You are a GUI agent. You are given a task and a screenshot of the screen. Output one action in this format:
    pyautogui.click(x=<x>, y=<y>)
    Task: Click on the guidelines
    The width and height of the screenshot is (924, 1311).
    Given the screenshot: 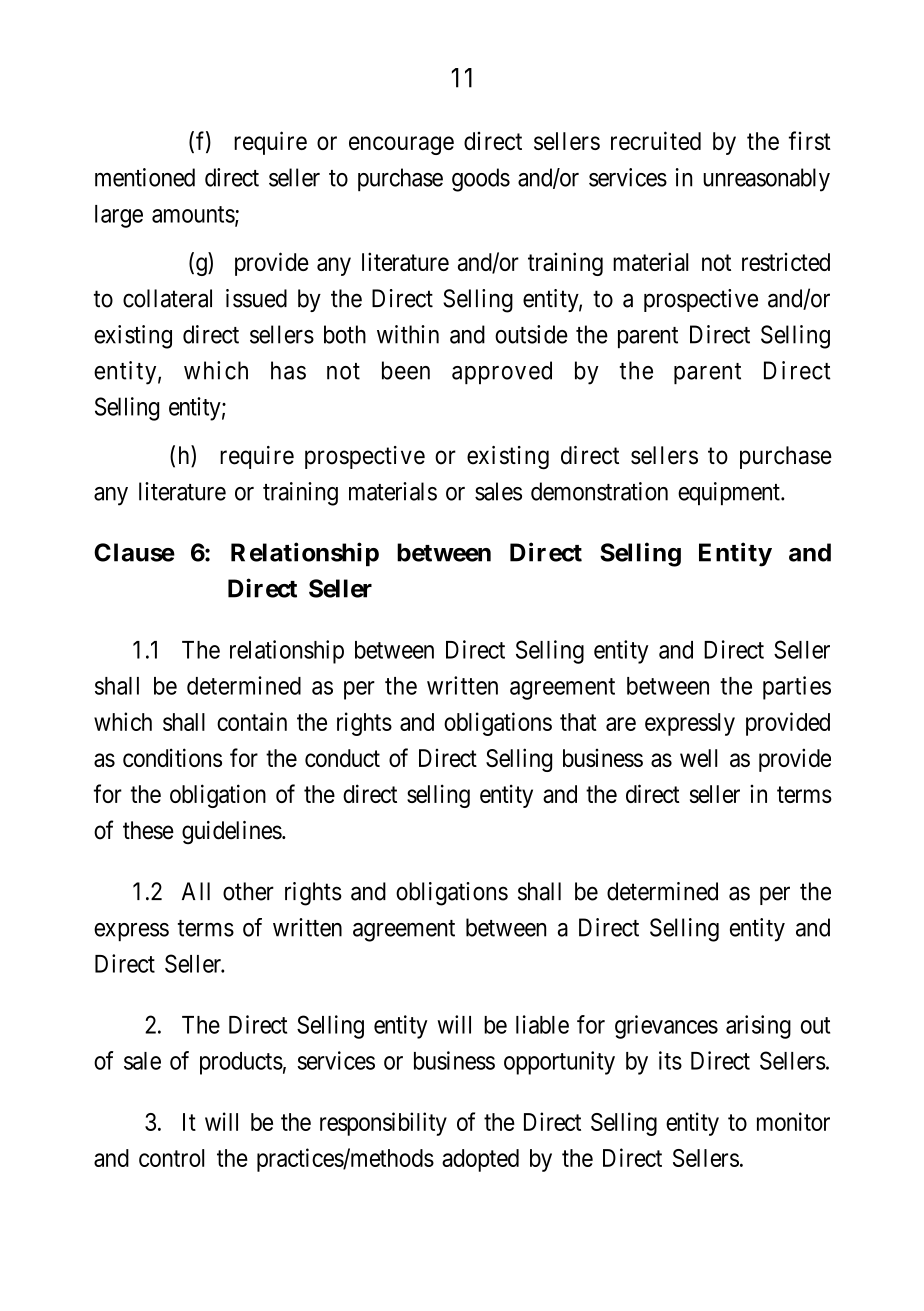 What is the action you would take?
    pyautogui.click(x=232, y=832)
